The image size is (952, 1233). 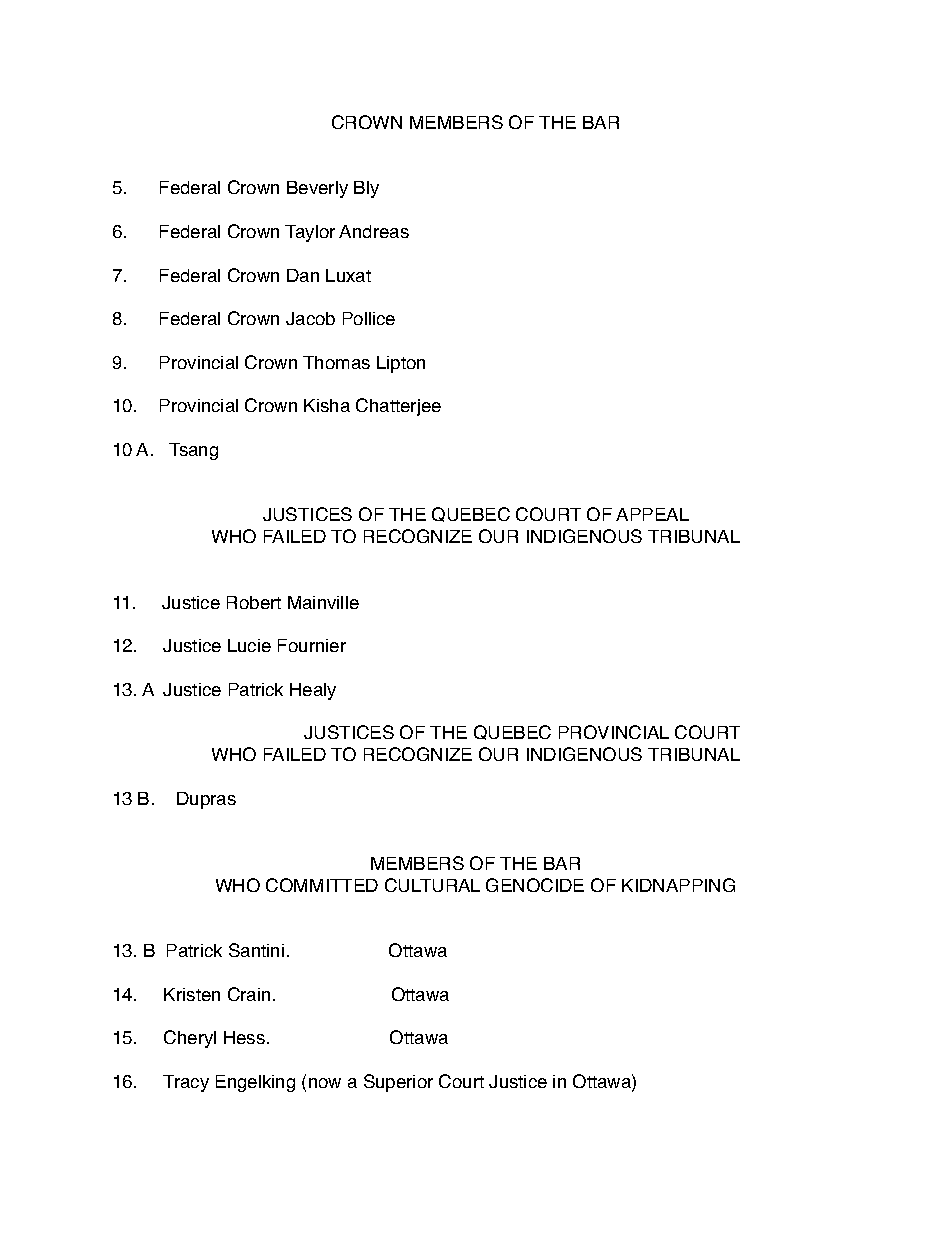 I want to click on Jacob, so click(x=310, y=318).
